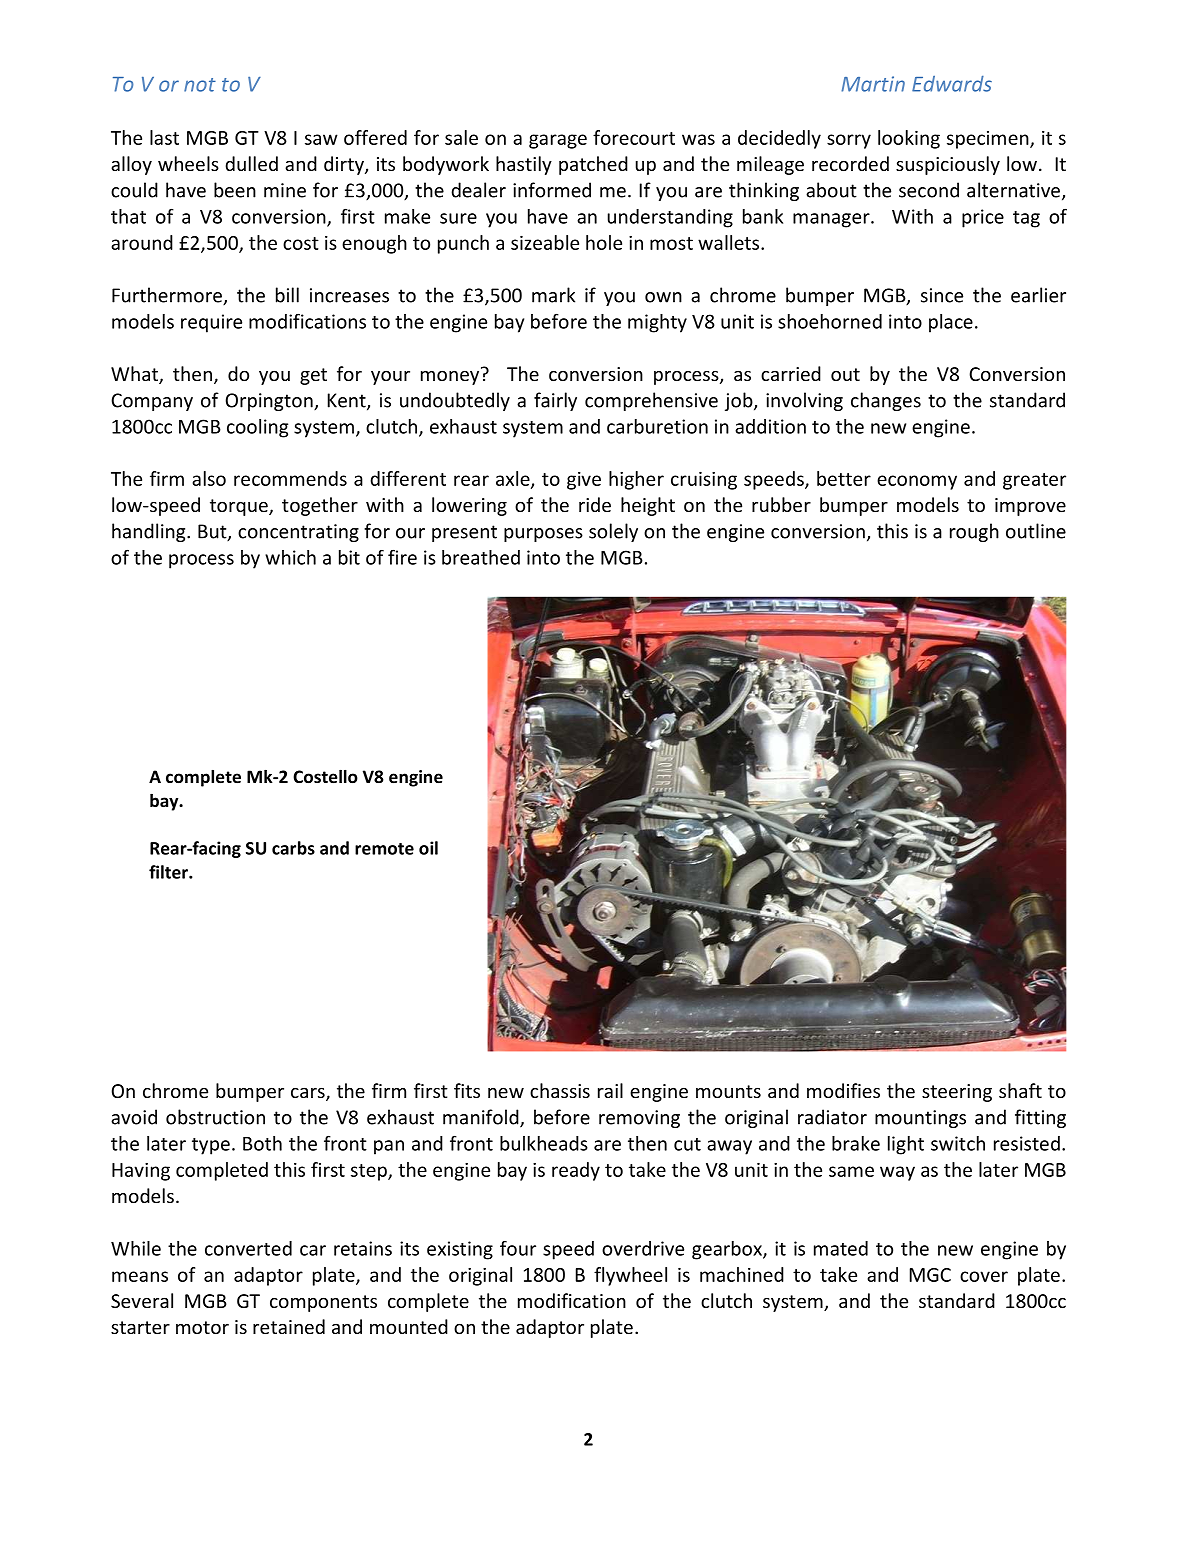  Describe the element at coordinates (481, 557) in the screenshot. I see `breathed` at that location.
